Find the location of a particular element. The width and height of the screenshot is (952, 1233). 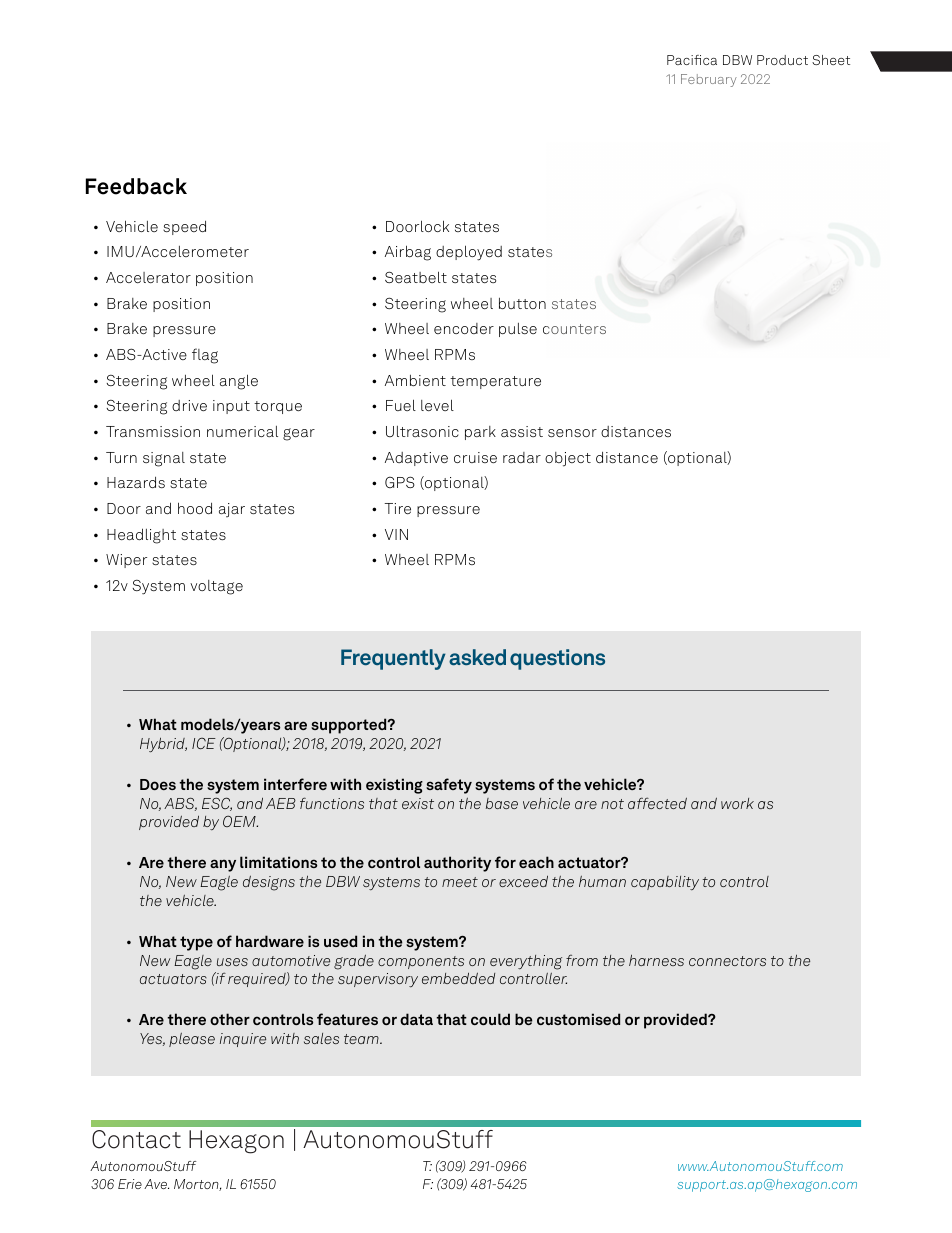

Feedback is located at coordinates (136, 186).
